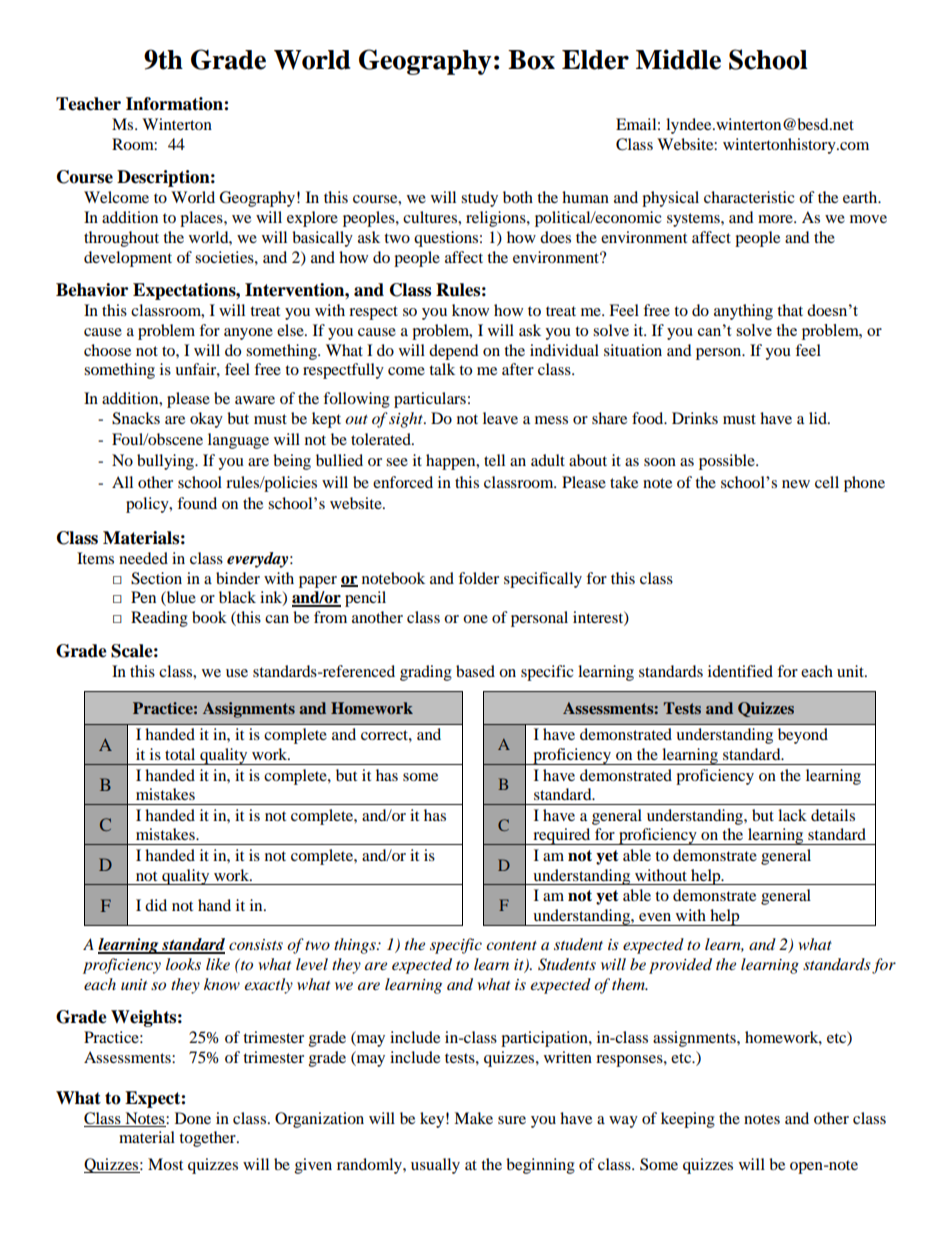 The image size is (952, 1233). I want to click on did, so click(156, 905).
